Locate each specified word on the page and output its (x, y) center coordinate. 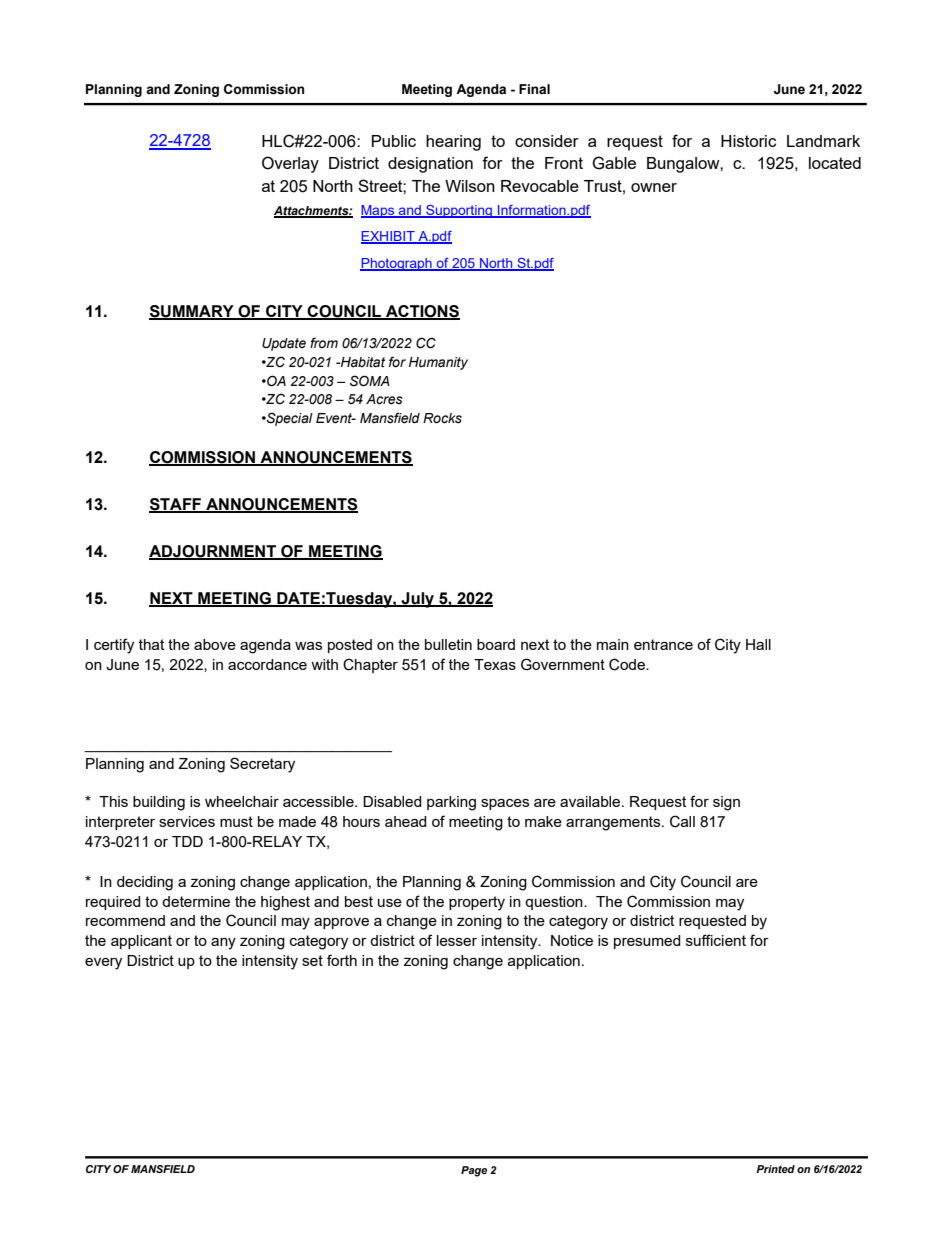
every (103, 964)
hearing (453, 143)
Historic (748, 141)
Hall (758, 644)
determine (196, 901)
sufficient (716, 940)
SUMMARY (192, 312)
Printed (775, 1169)
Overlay (290, 164)
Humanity (438, 363)
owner (654, 187)
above (215, 644)
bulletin (448, 644)
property (477, 903)
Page (474, 1171)
